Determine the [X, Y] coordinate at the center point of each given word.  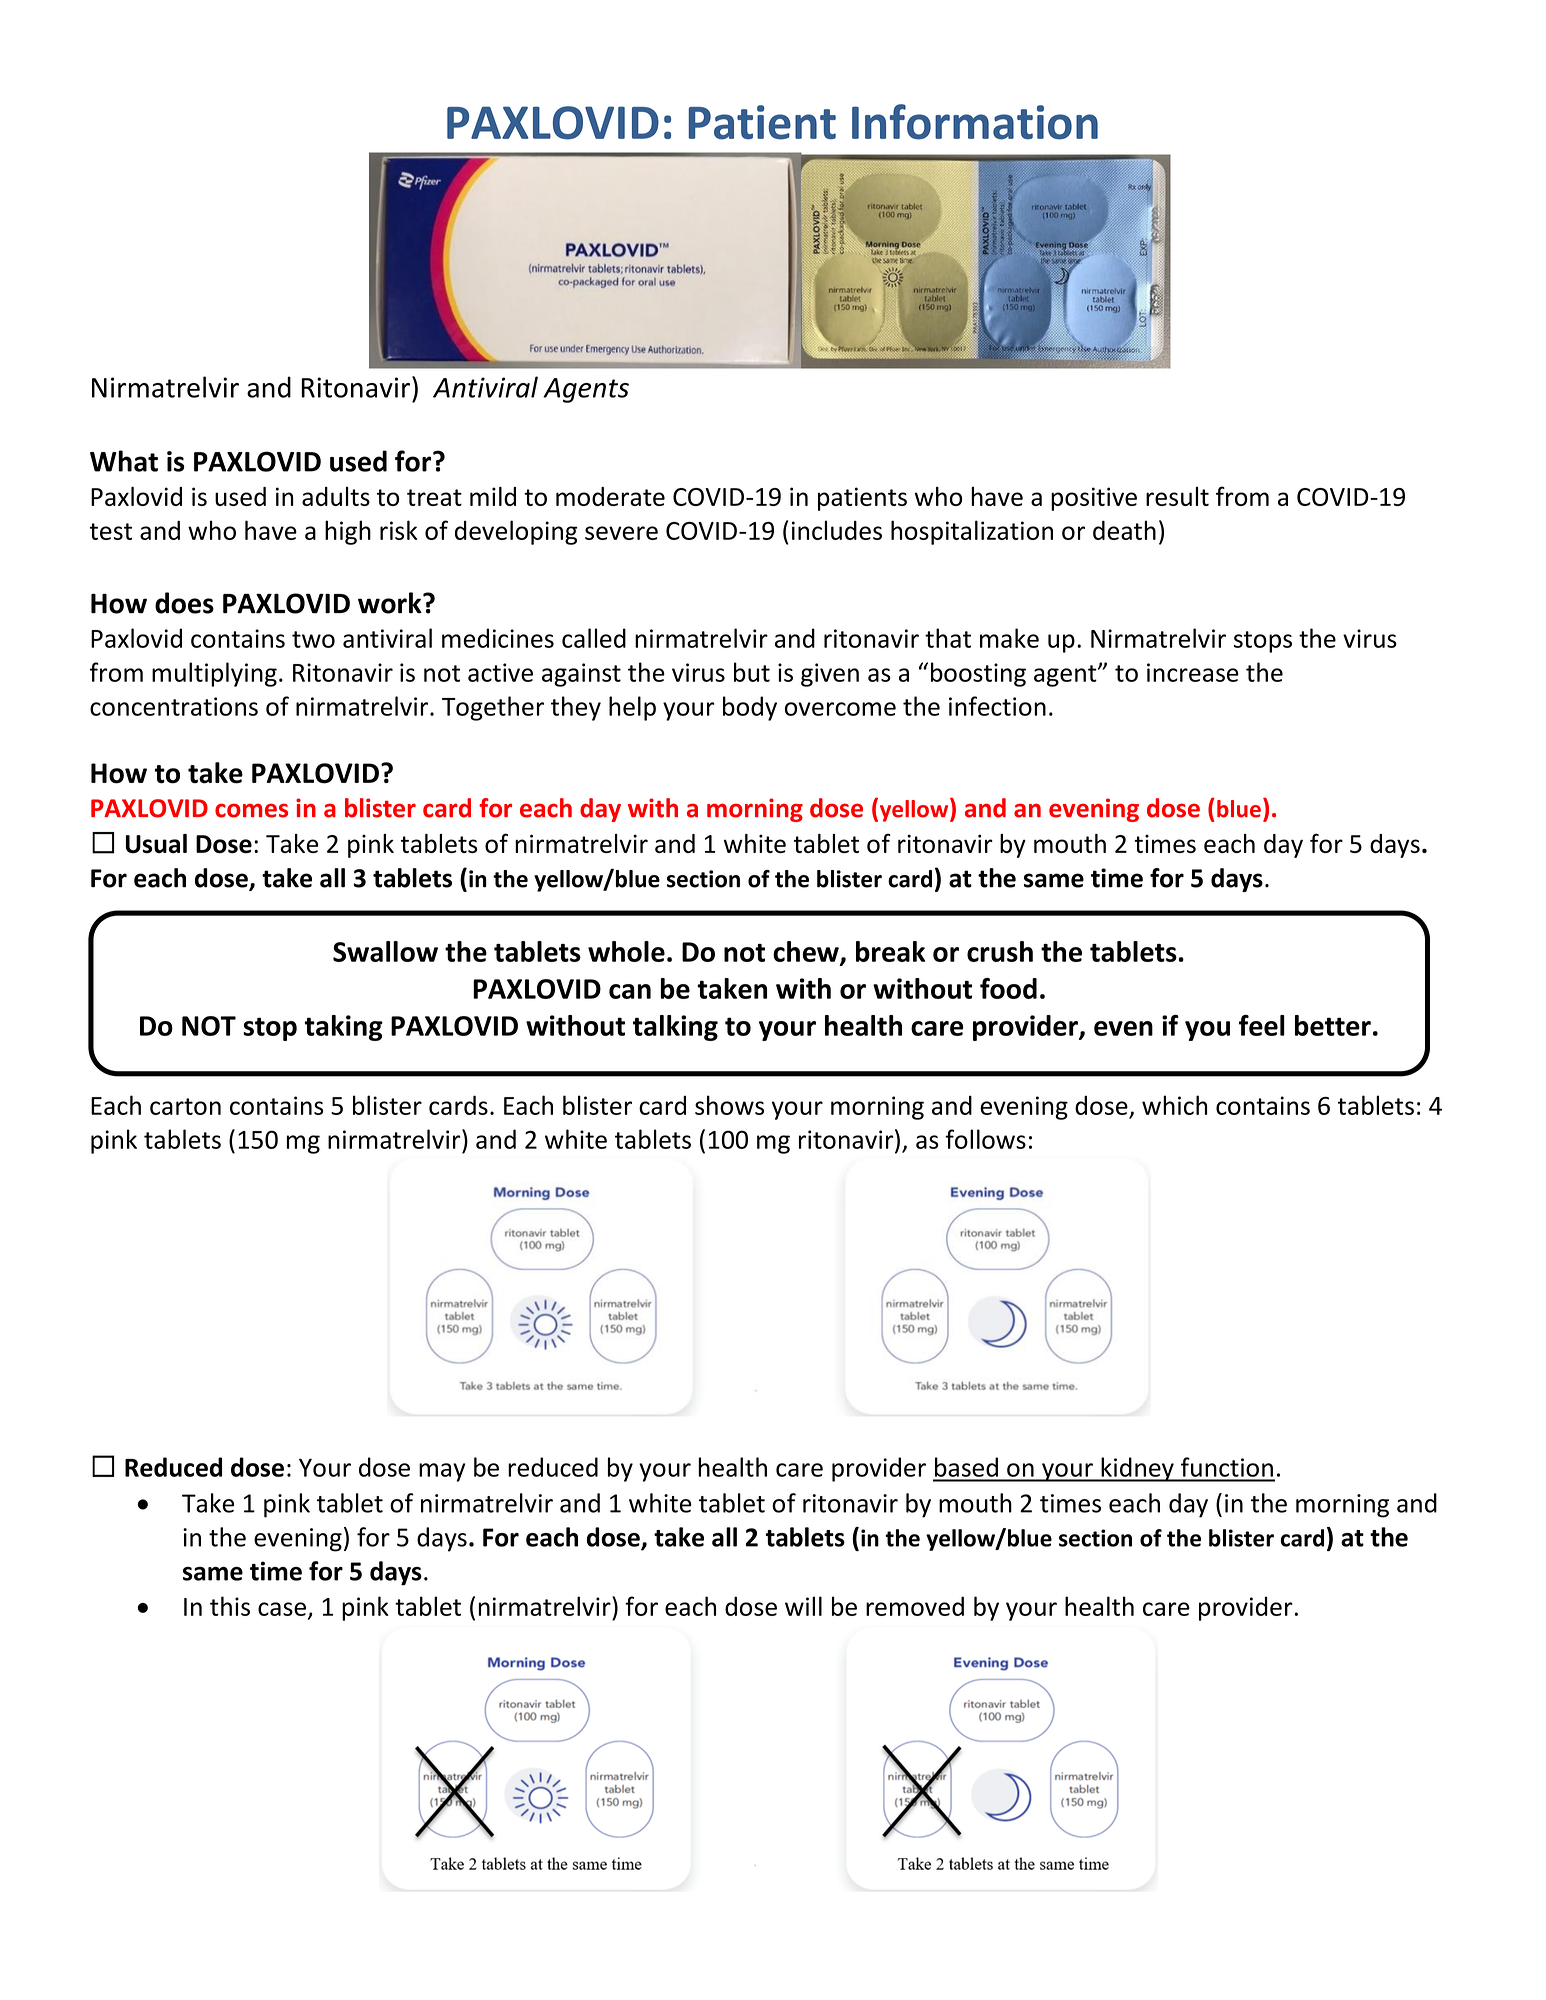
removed [915, 1606]
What [124, 461]
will [803, 1606]
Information [975, 122]
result [1177, 496]
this [230, 1606]
